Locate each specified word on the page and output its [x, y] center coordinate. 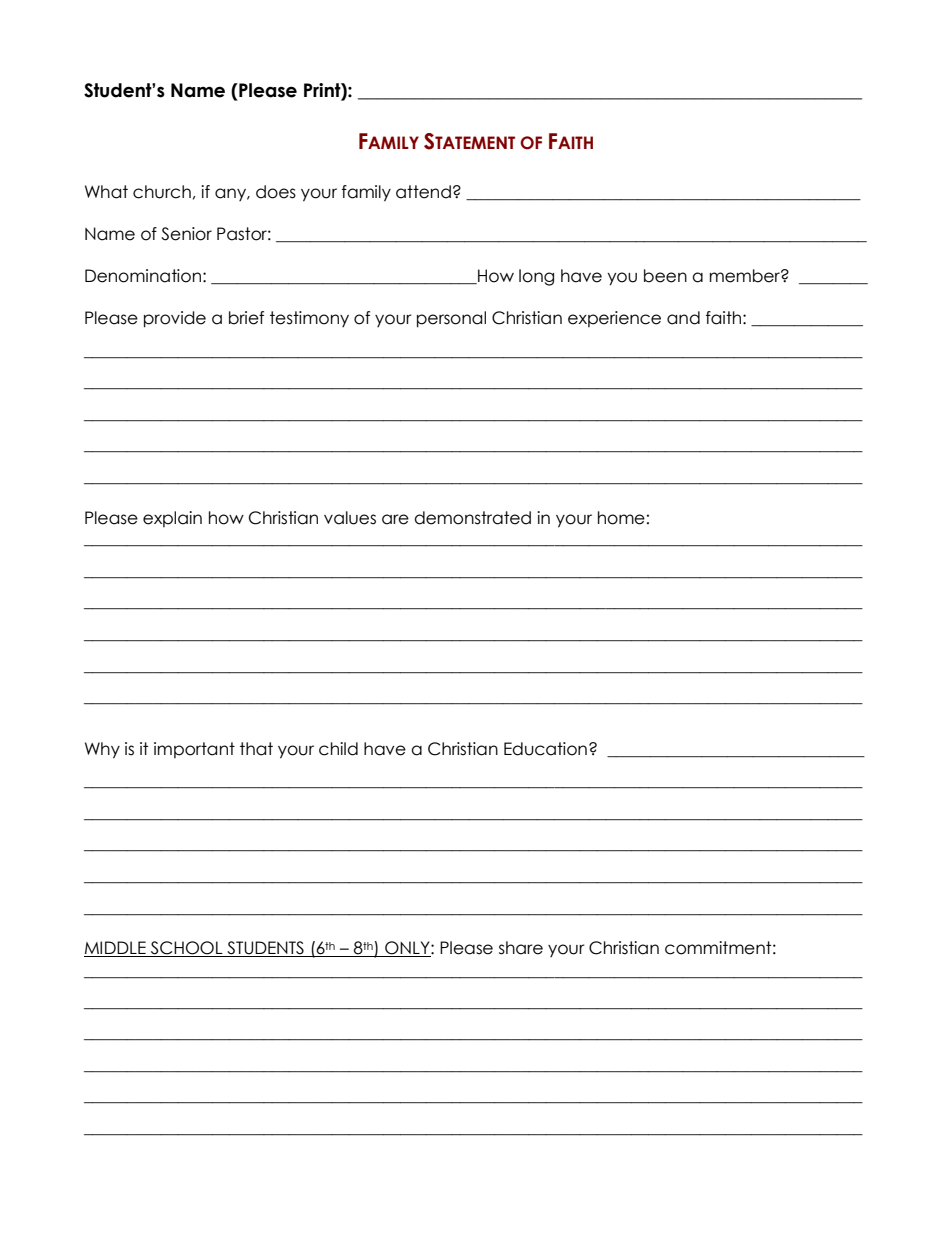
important [194, 750]
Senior [186, 234]
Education [545, 749]
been [665, 276]
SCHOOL [187, 949]
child [338, 749]
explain [172, 519]
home [621, 518]
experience [614, 319]
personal [451, 319]
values [350, 518]
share [521, 948]
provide [175, 319]
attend [423, 192]
